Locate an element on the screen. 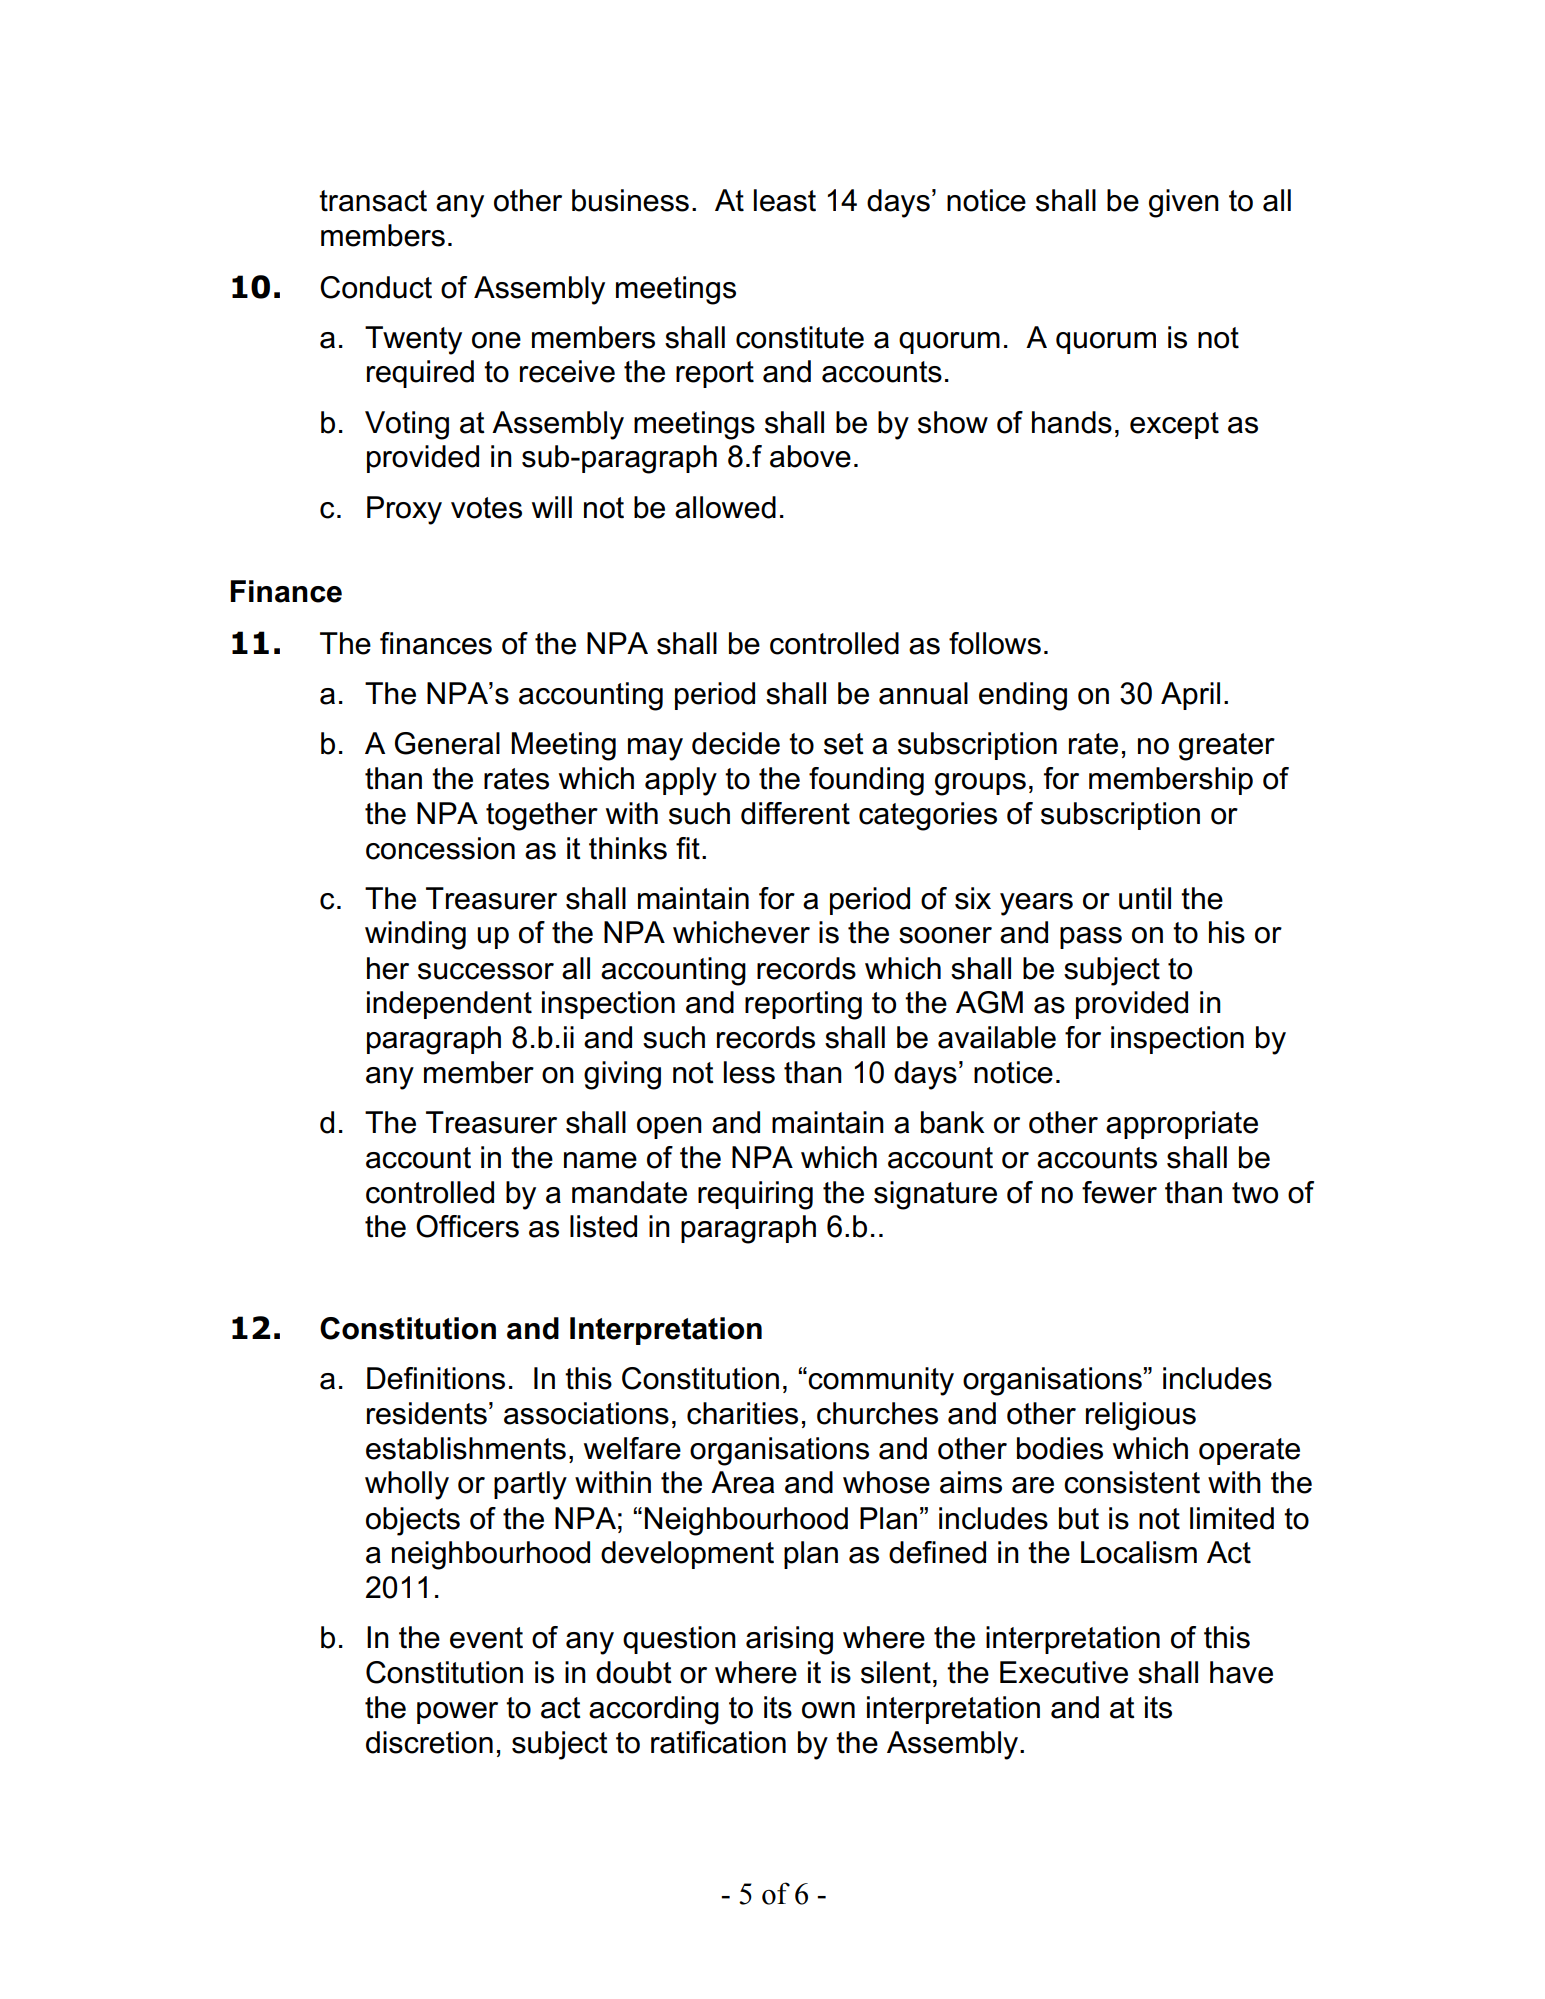 This screenshot has height=1999, width=1545. votes is located at coordinates (486, 508).
